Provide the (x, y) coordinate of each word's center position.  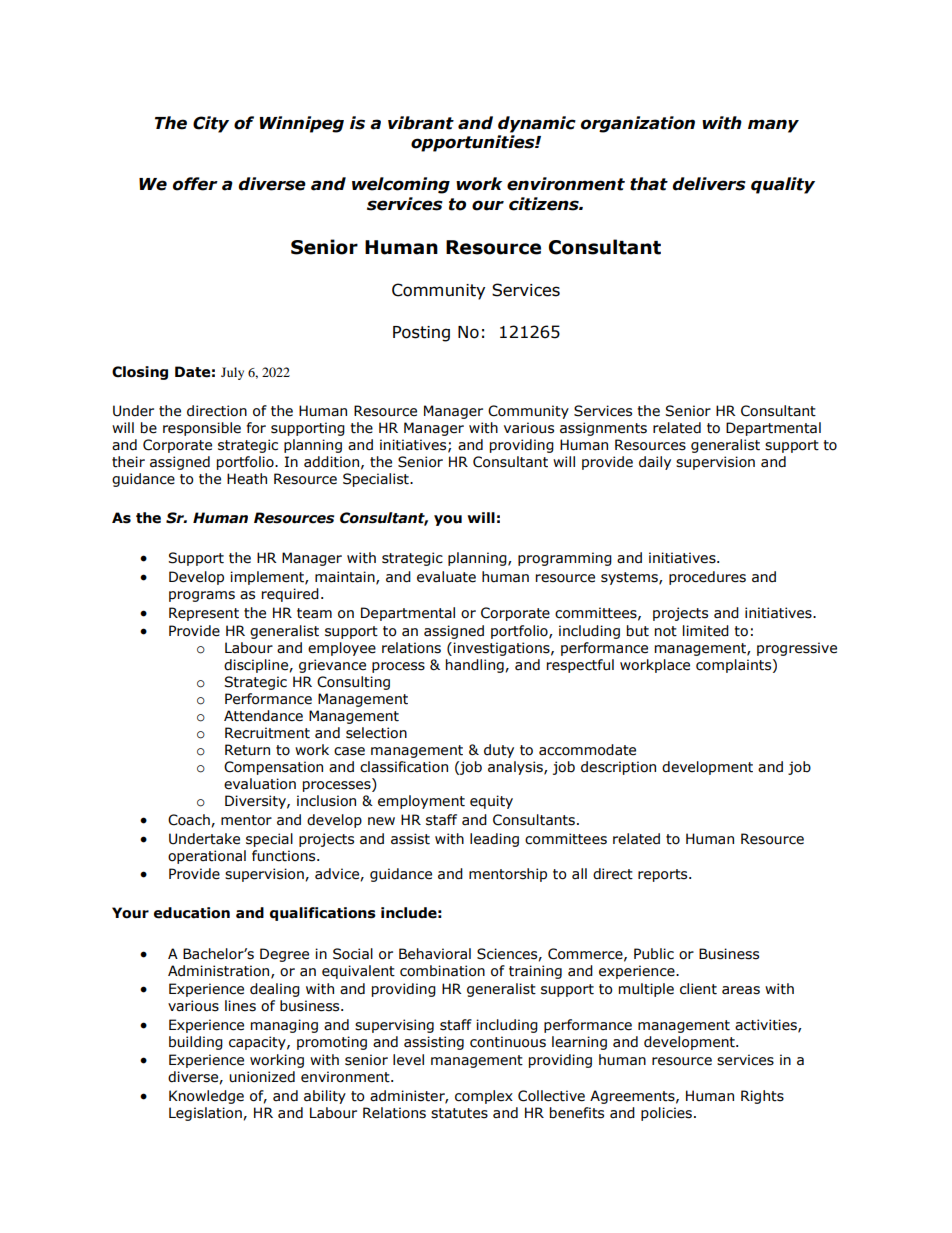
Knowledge (206, 1097)
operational (207, 857)
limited (706, 631)
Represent (204, 614)
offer (195, 184)
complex (484, 1097)
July (232, 373)
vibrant (421, 123)
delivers (709, 184)
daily (655, 463)
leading (494, 840)
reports (664, 875)
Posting (421, 334)
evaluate (446, 577)
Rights (762, 1097)
